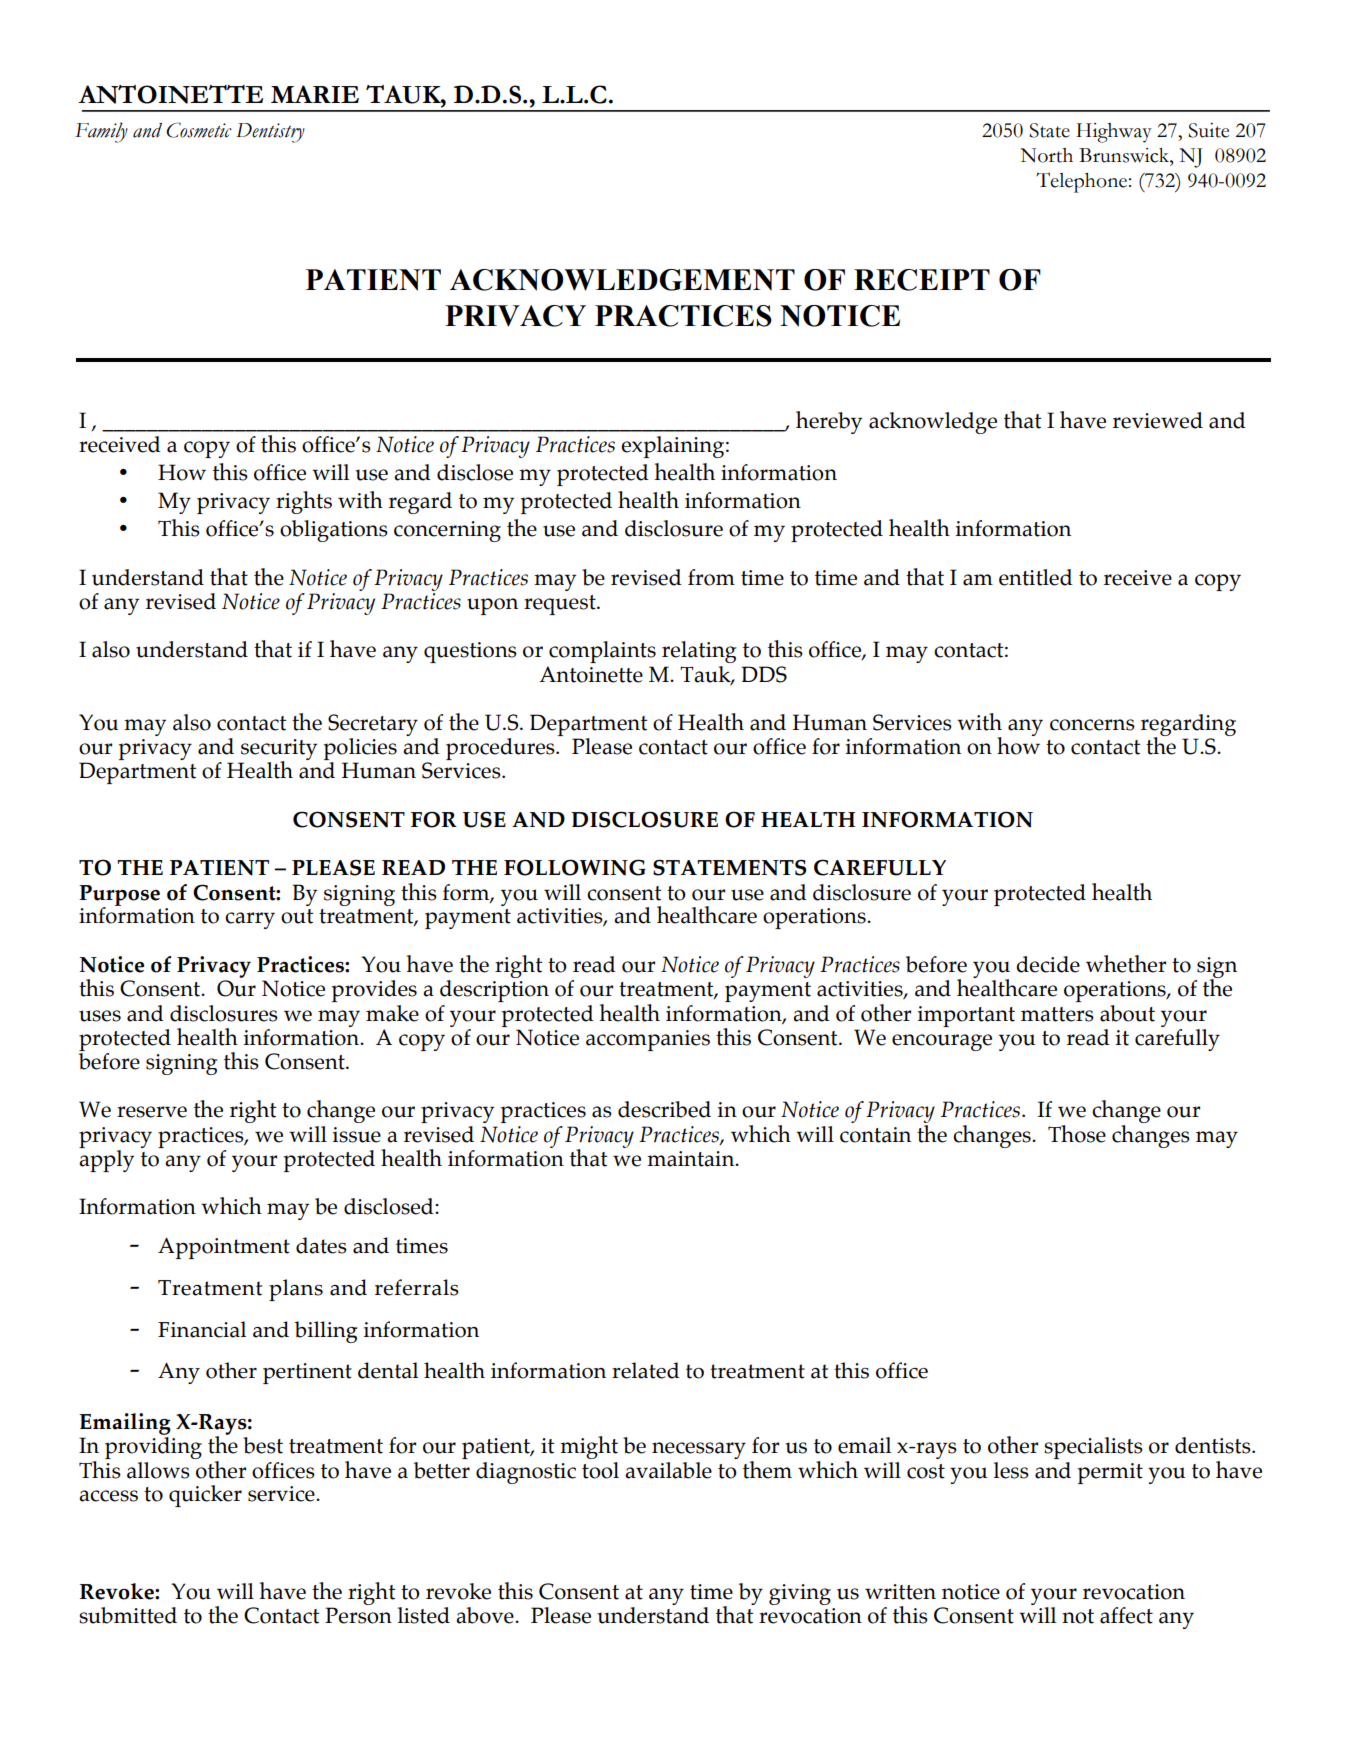 The width and height of the screenshot is (1347, 1743). I want to click on Those, so click(1077, 1134).
